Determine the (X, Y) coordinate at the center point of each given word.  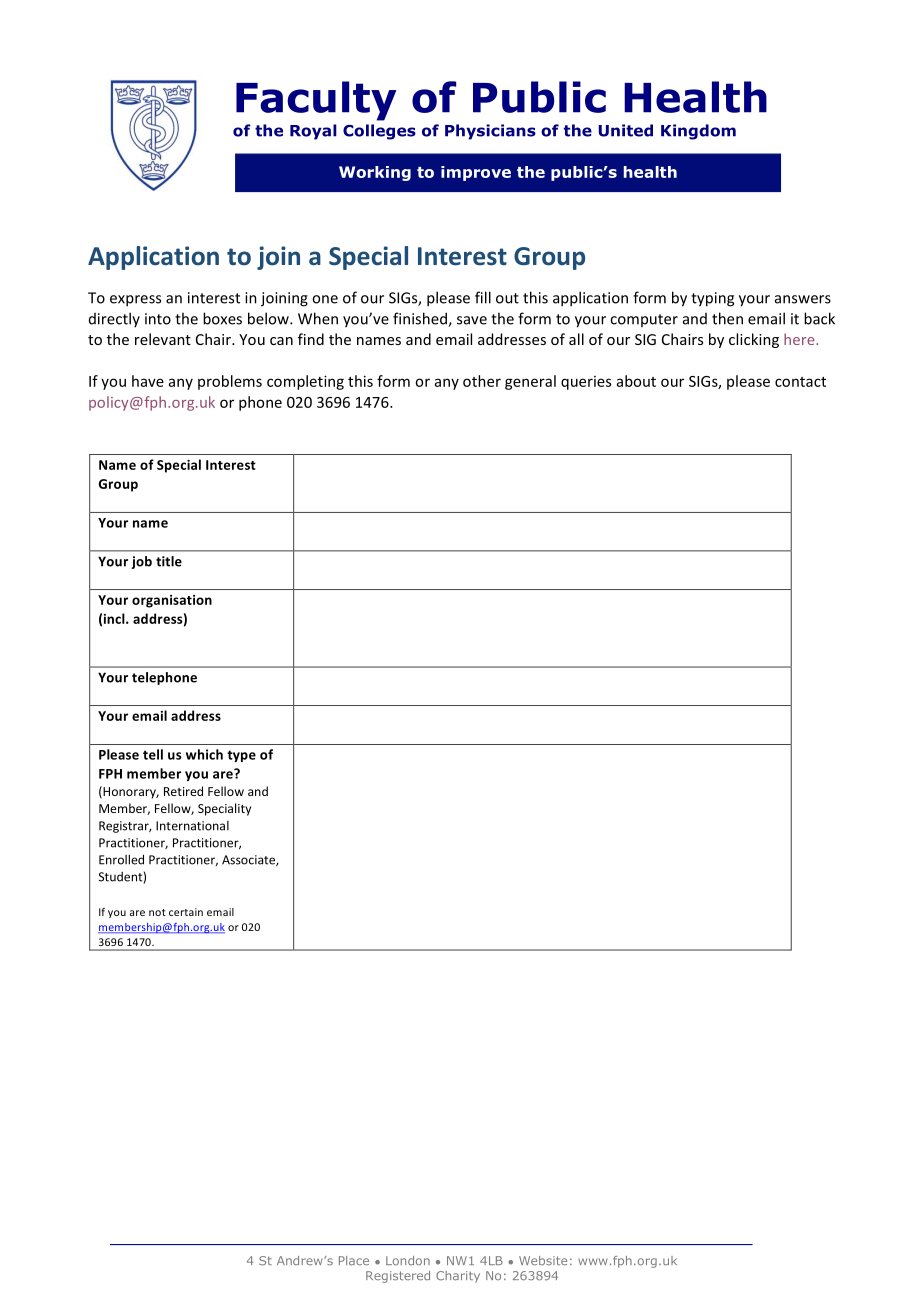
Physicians (490, 132)
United (626, 130)
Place (354, 1261)
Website (543, 1260)
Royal (313, 132)
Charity (458, 1277)
